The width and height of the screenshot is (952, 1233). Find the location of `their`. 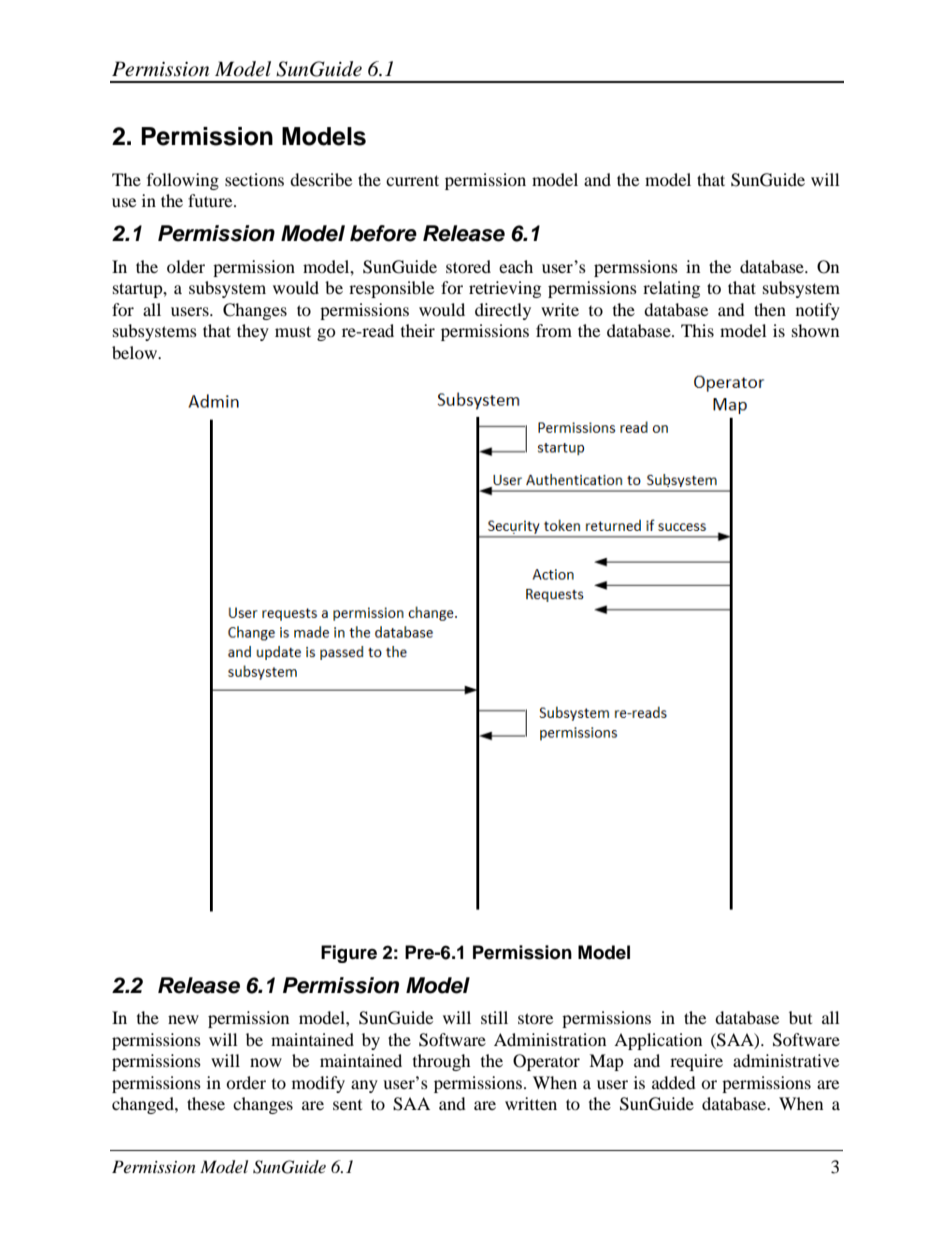

their is located at coordinates (418, 330).
